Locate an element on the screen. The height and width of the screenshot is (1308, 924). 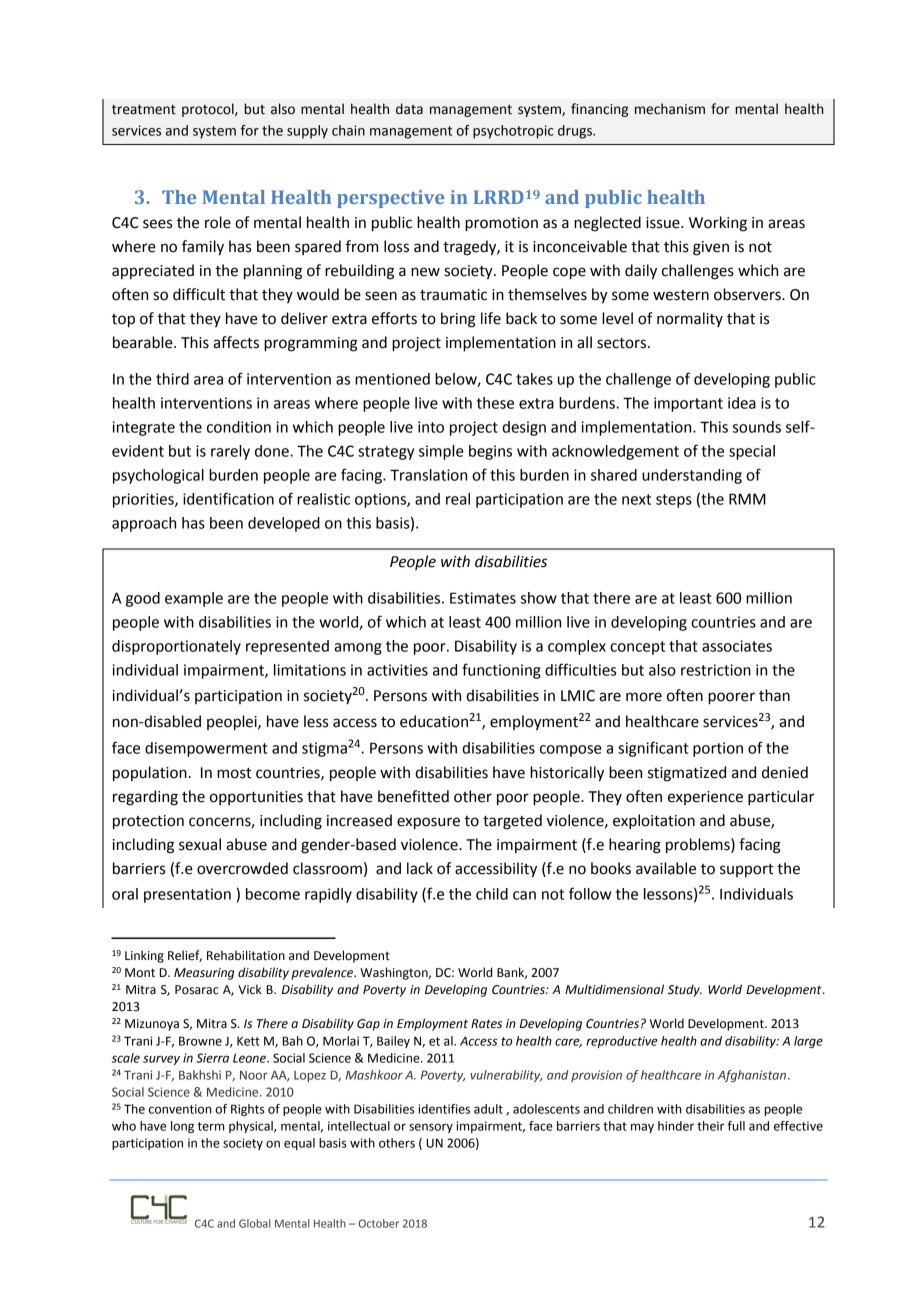
full is located at coordinates (736, 1126).
